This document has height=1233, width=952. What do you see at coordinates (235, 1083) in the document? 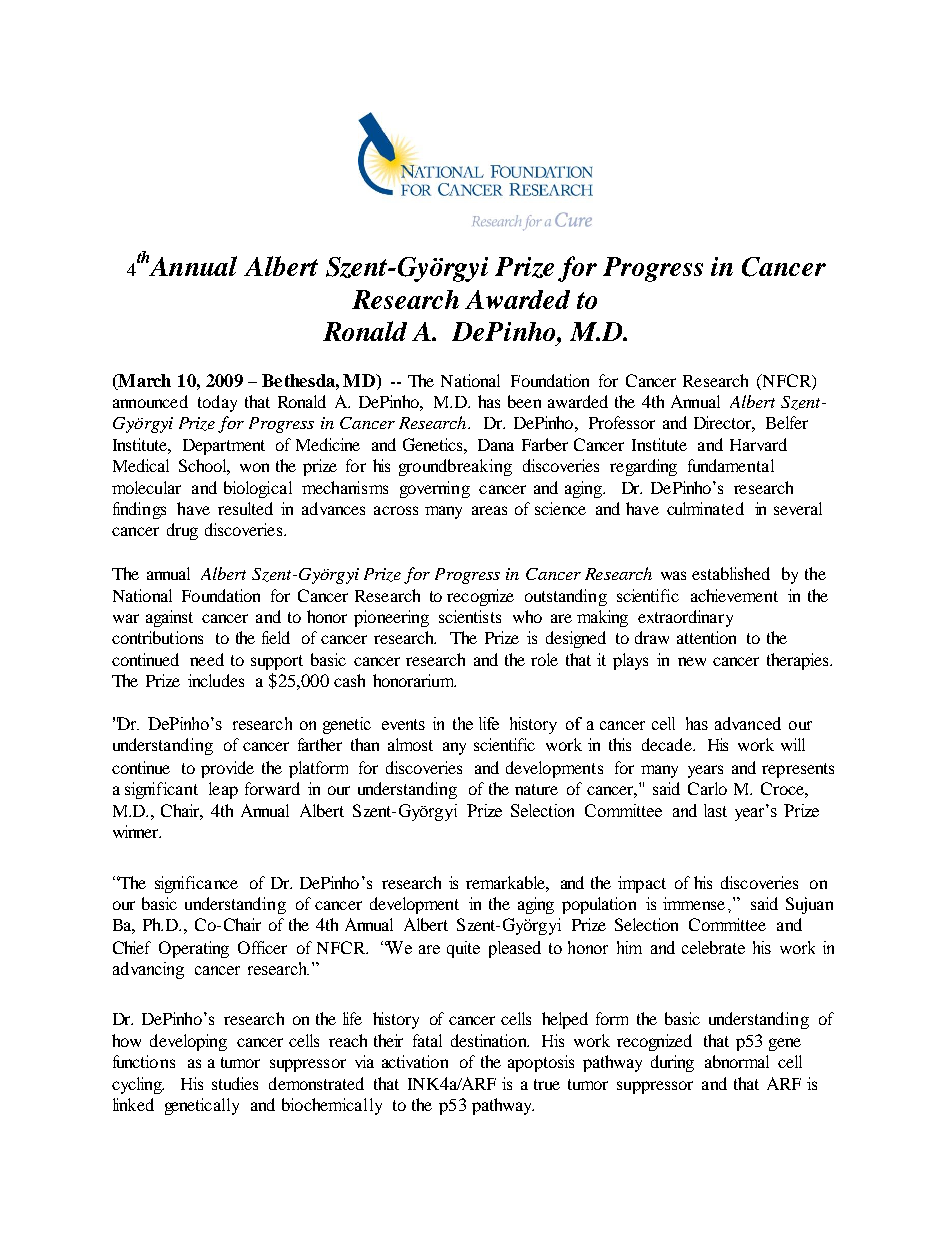
I see `studies` at bounding box center [235, 1083].
